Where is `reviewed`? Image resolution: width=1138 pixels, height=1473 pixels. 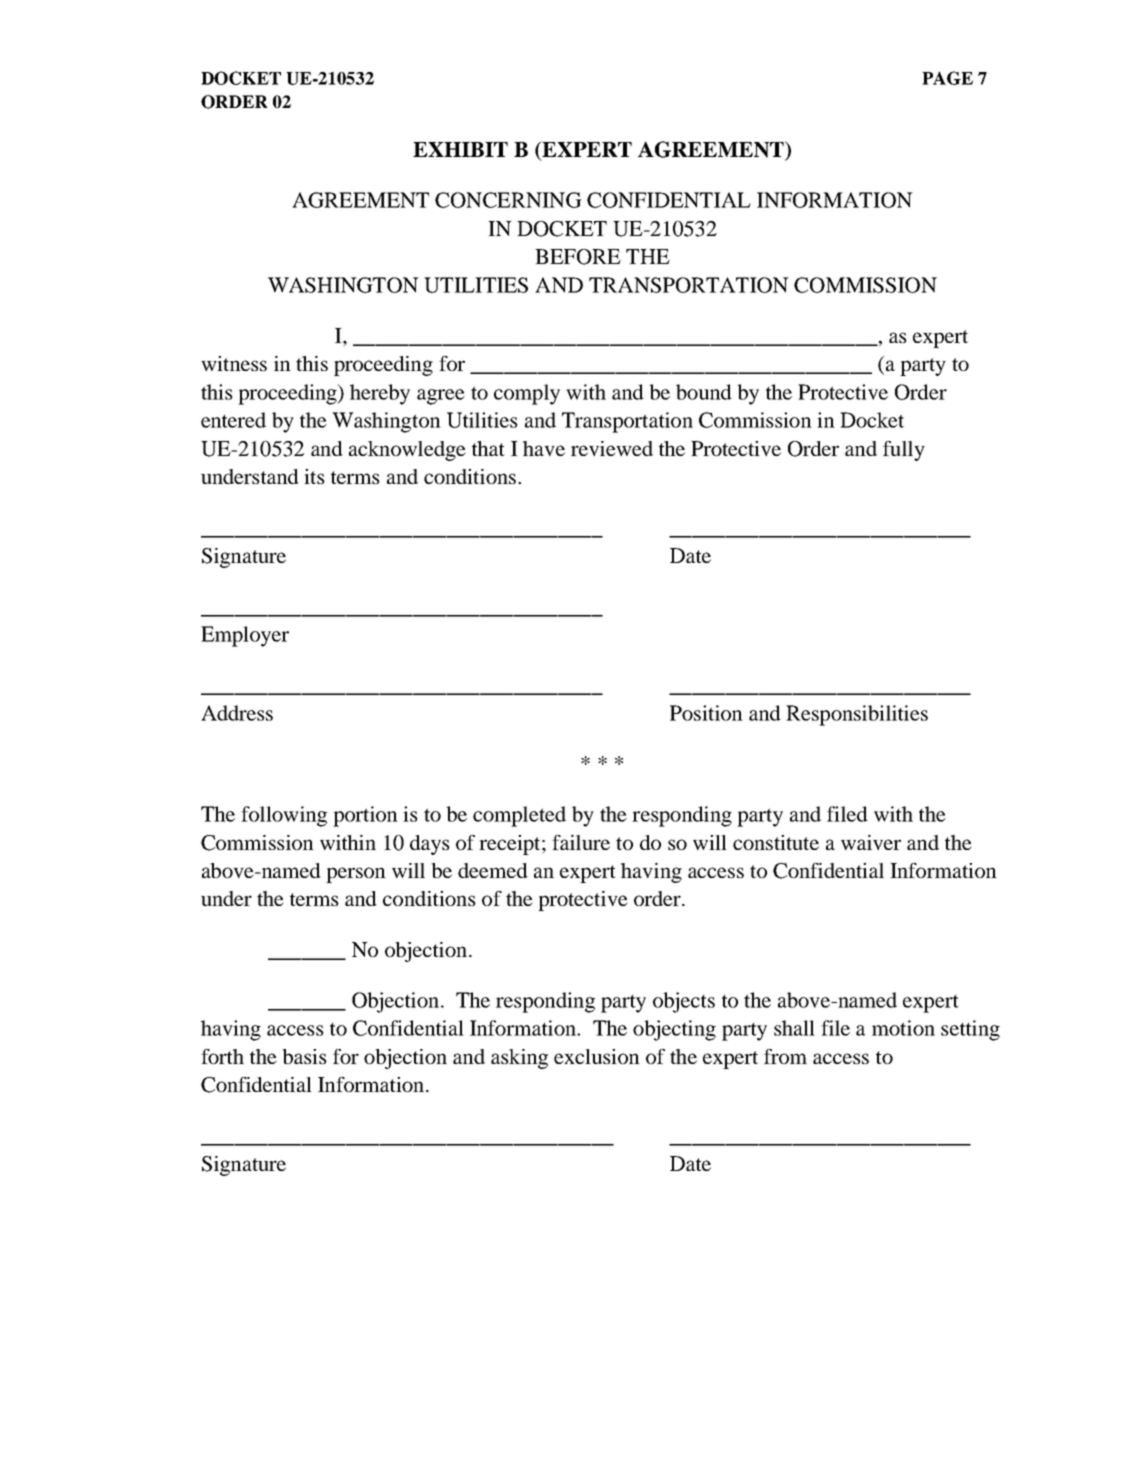 reviewed is located at coordinates (612, 448).
